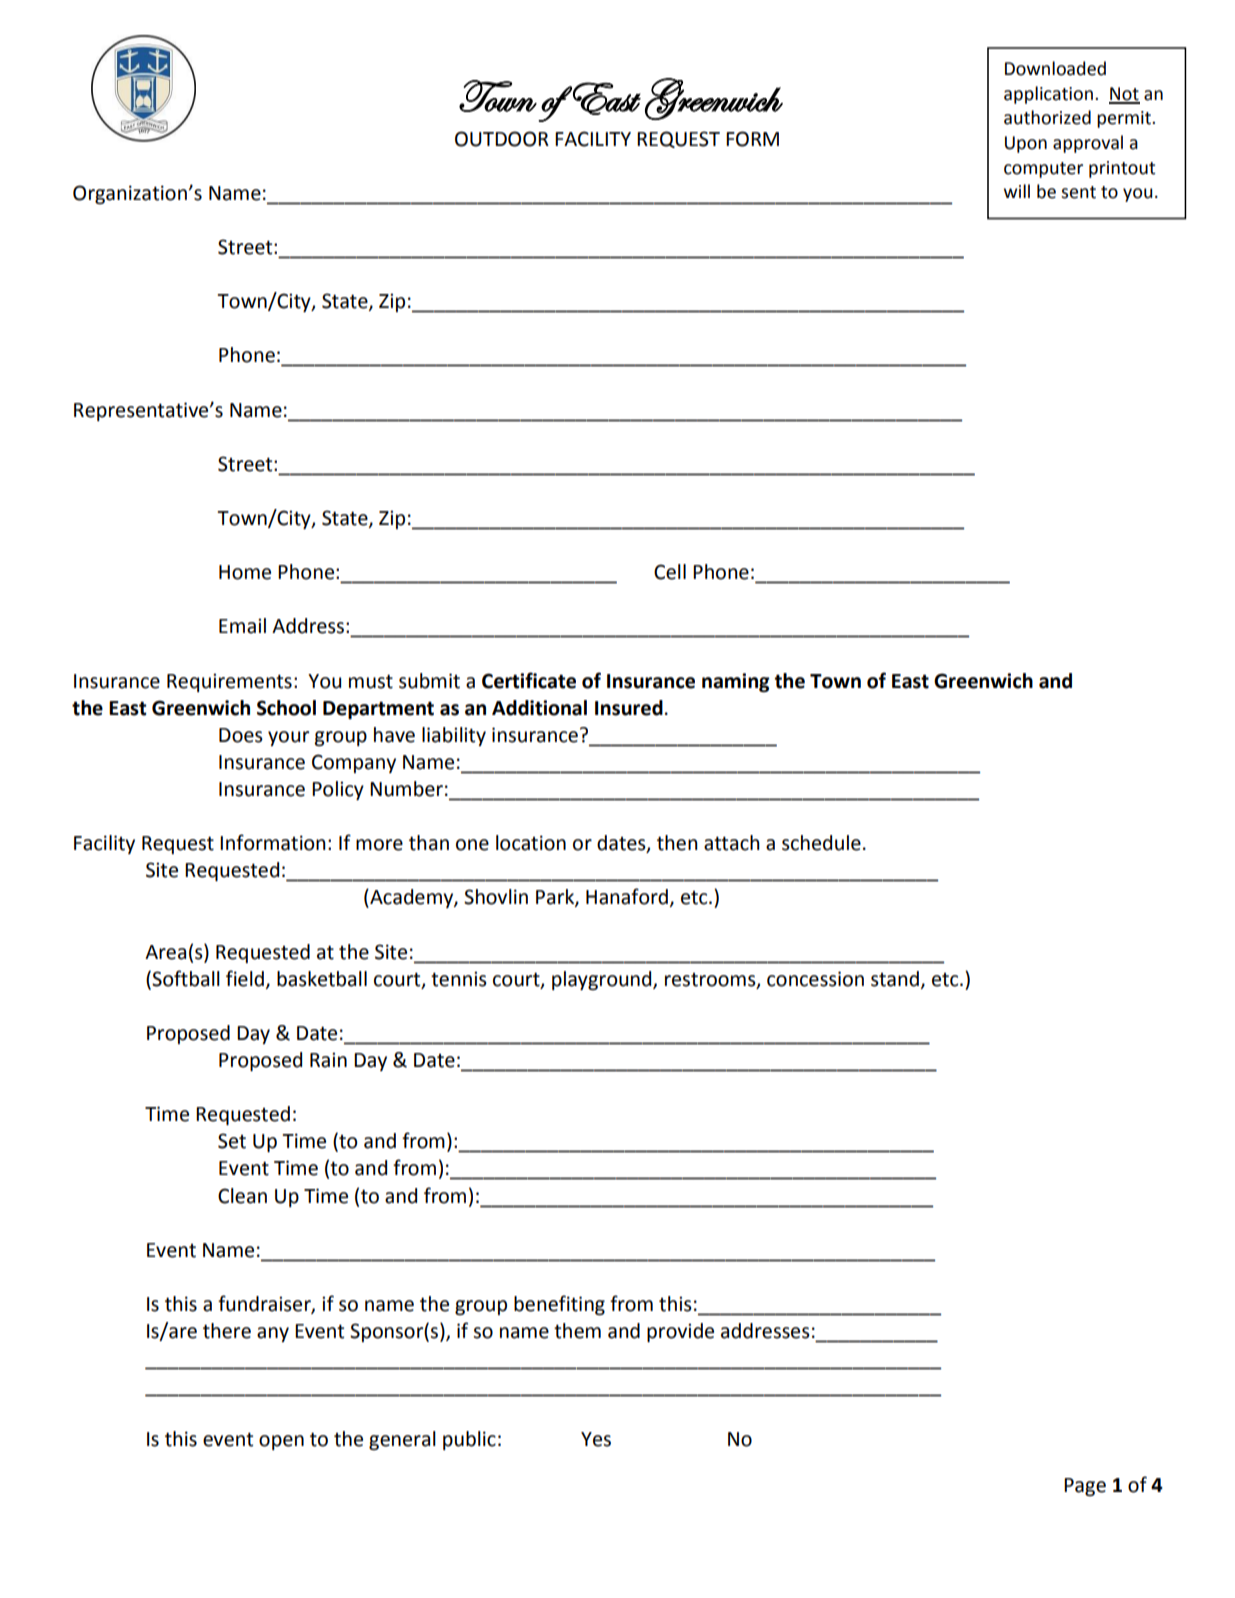  What do you see at coordinates (328, 1060) in the image?
I see `Rain` at bounding box center [328, 1060].
